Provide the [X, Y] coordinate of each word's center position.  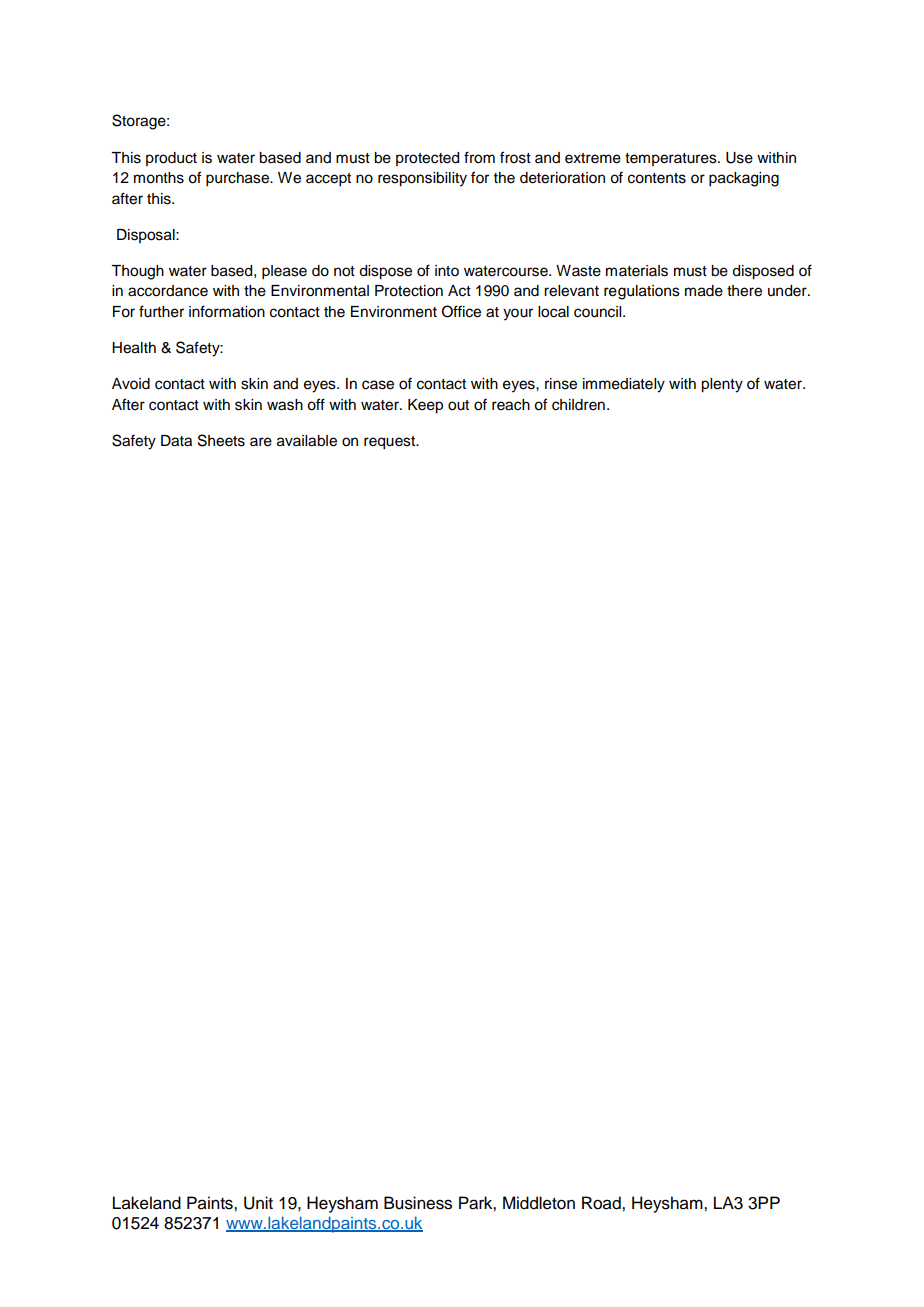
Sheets [221, 440]
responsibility [422, 179]
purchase [238, 179]
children [578, 405]
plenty [722, 385]
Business [418, 1203]
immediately [624, 385]
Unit [258, 1203]
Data [176, 441]
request [391, 443]
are [261, 442]
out [458, 405]
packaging [744, 179]
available [307, 441]
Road [602, 1203]
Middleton [539, 1203]
